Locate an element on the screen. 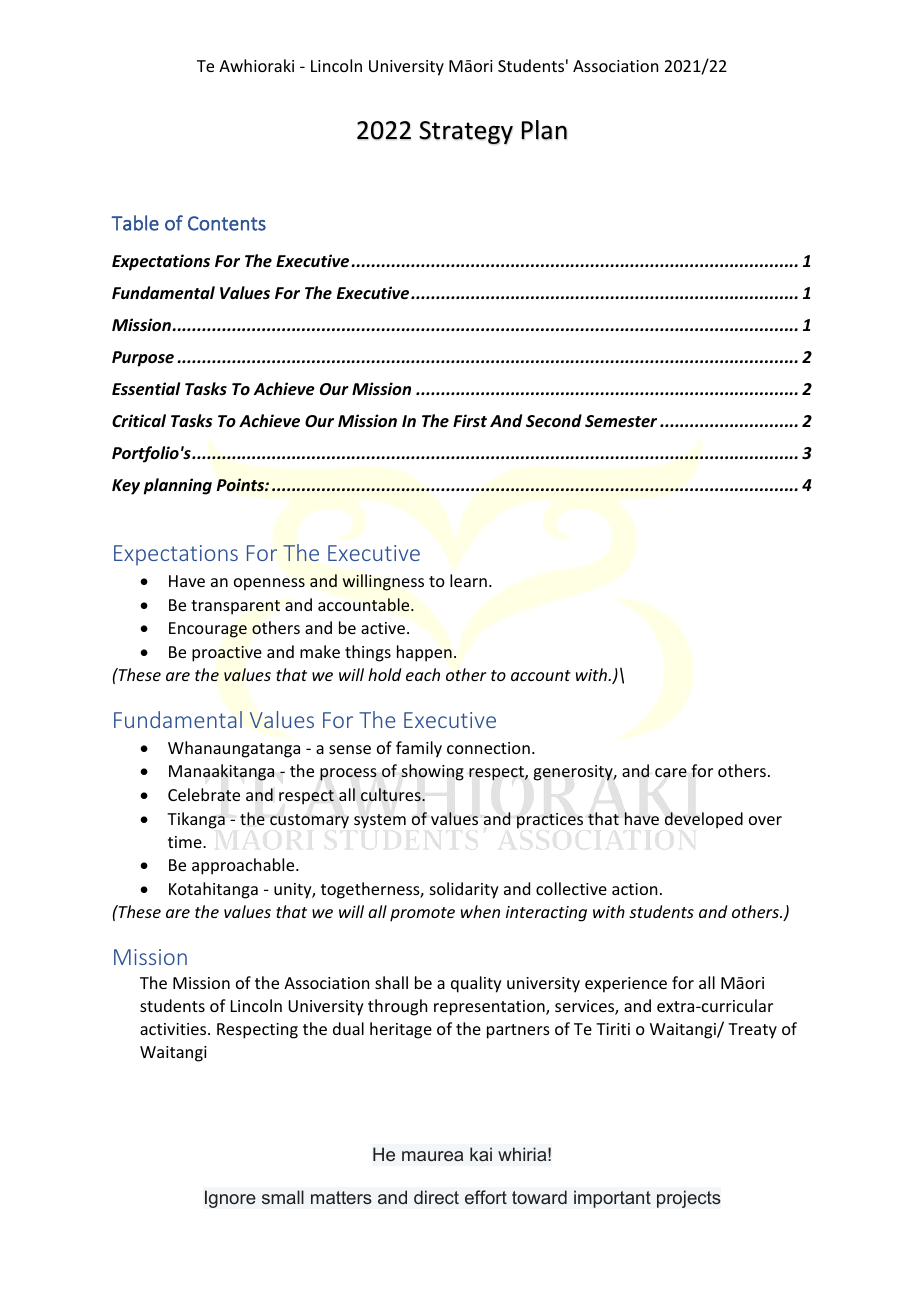 This screenshot has width=924, height=1308. projects is located at coordinates (689, 1199).
